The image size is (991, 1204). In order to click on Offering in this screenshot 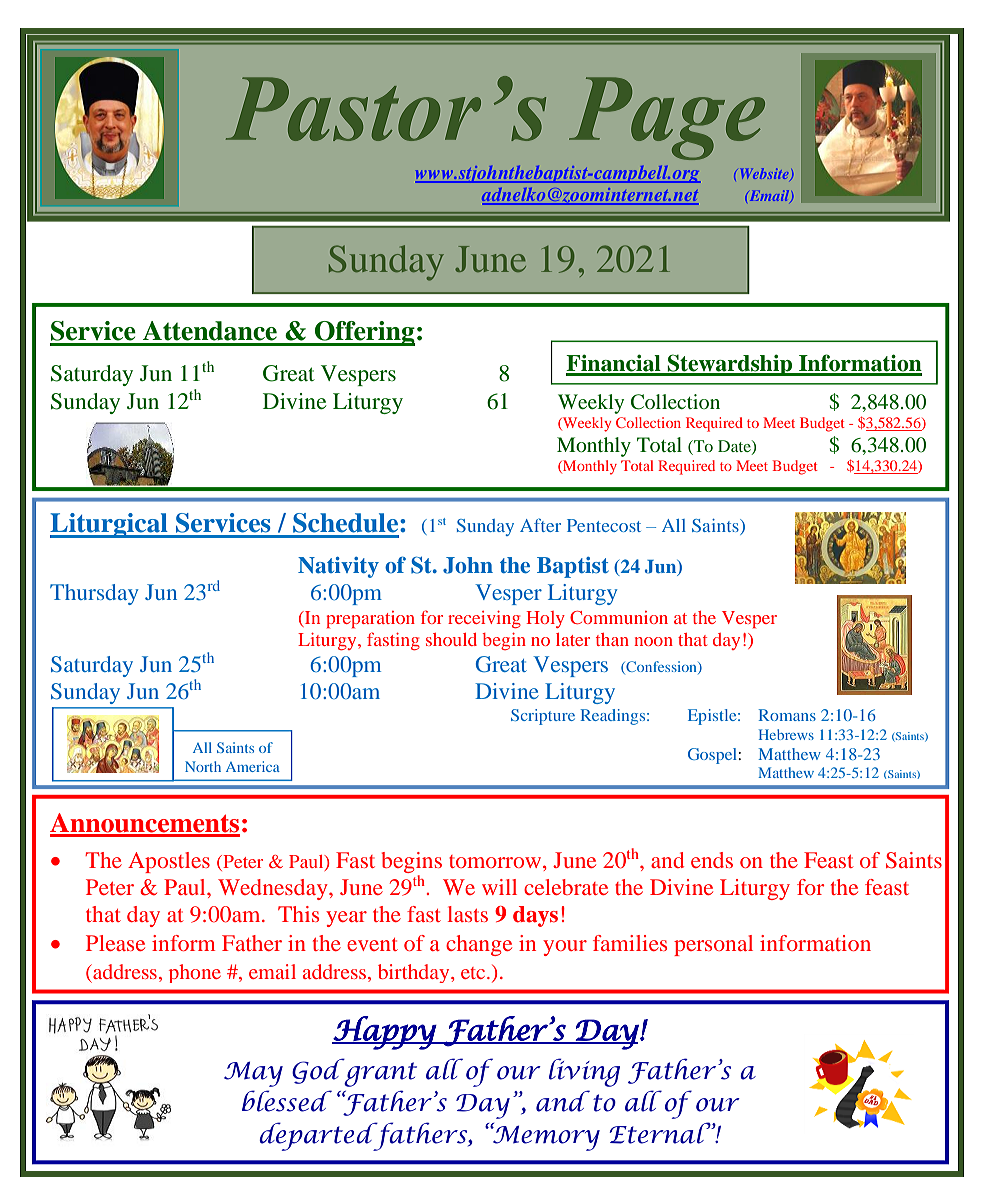, I will do `click(364, 333)`.
